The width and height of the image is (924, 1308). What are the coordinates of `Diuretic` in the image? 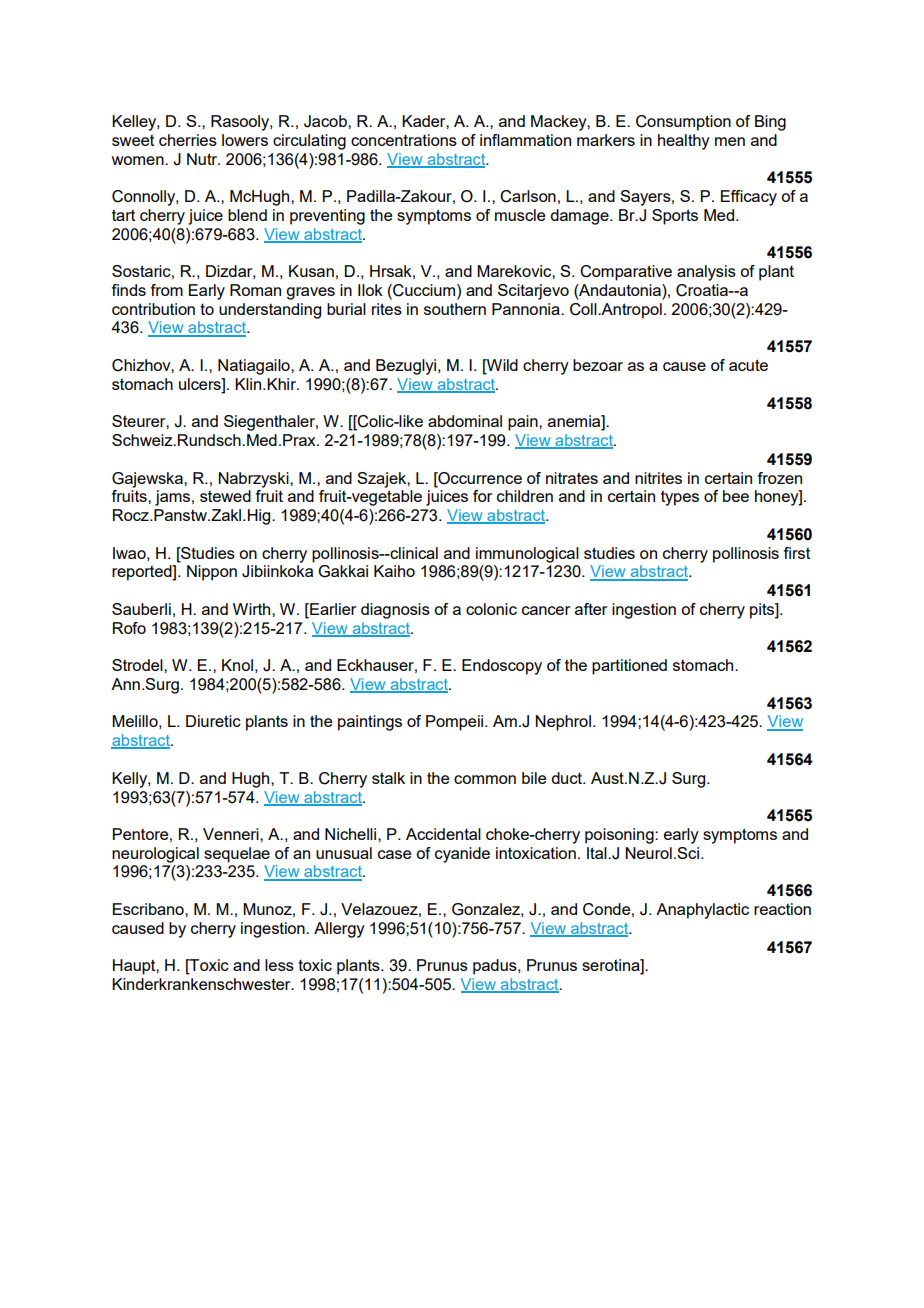 It's located at (213, 721).
